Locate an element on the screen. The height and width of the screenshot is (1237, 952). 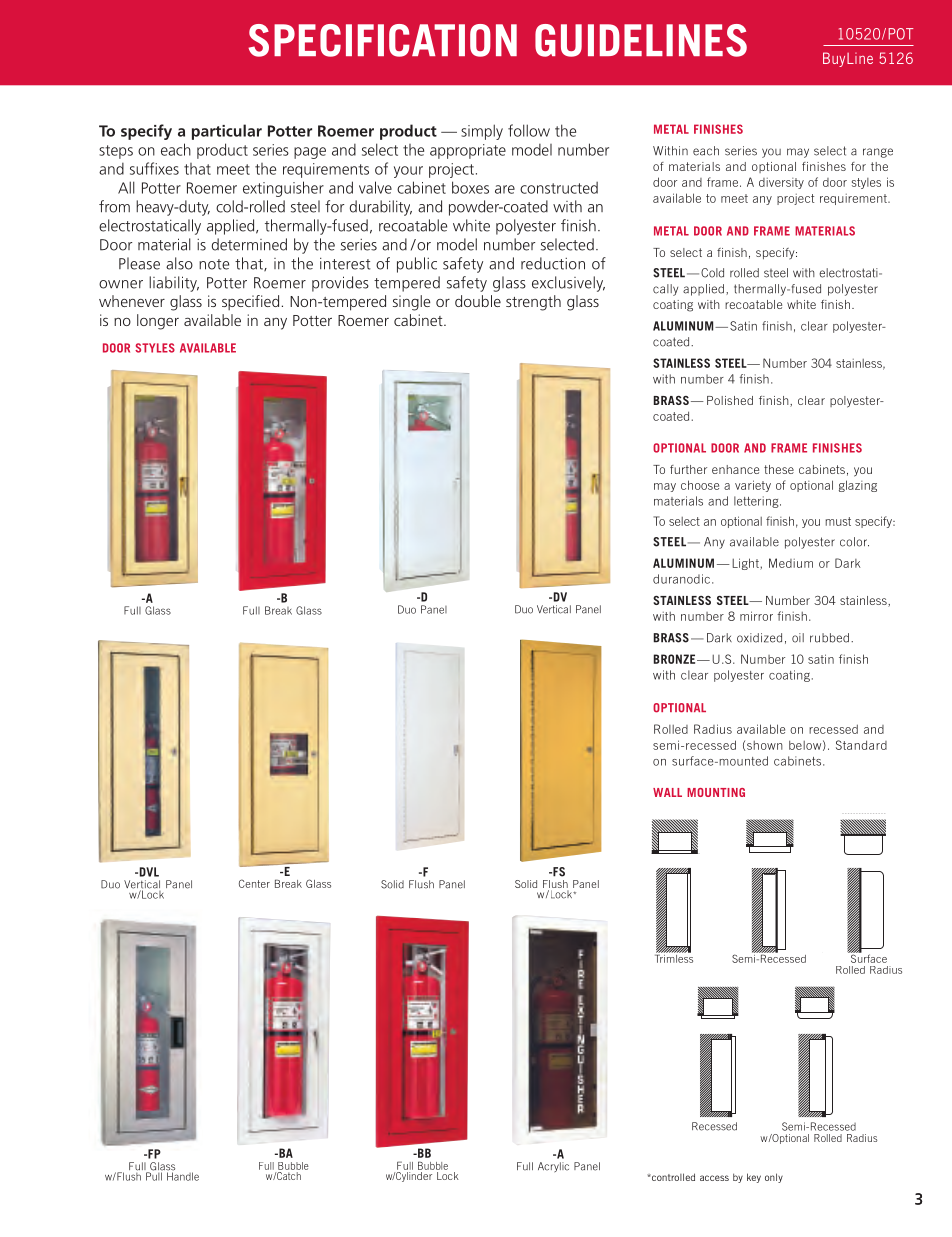
Center is located at coordinates (254, 883).
